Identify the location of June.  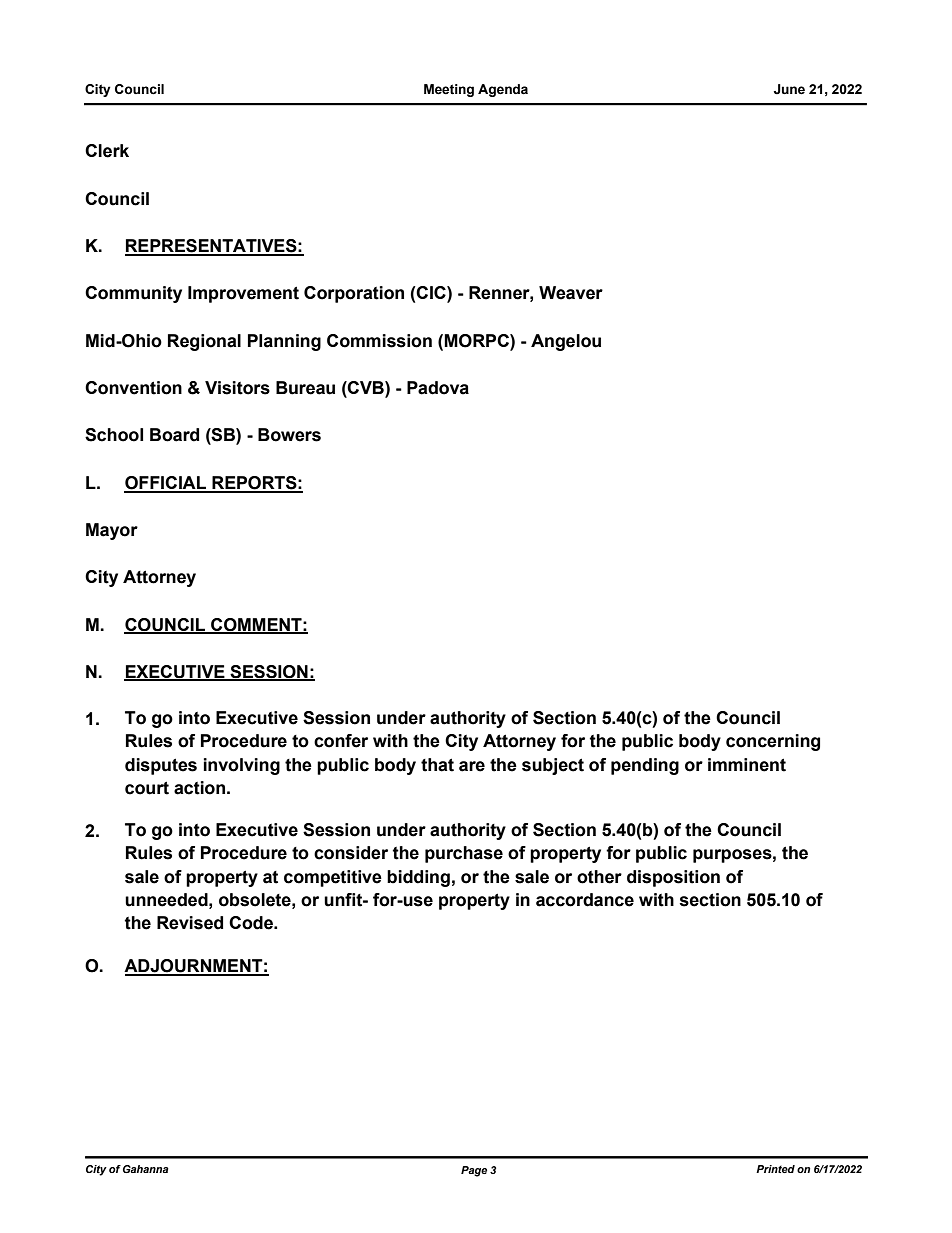
(789, 89).
